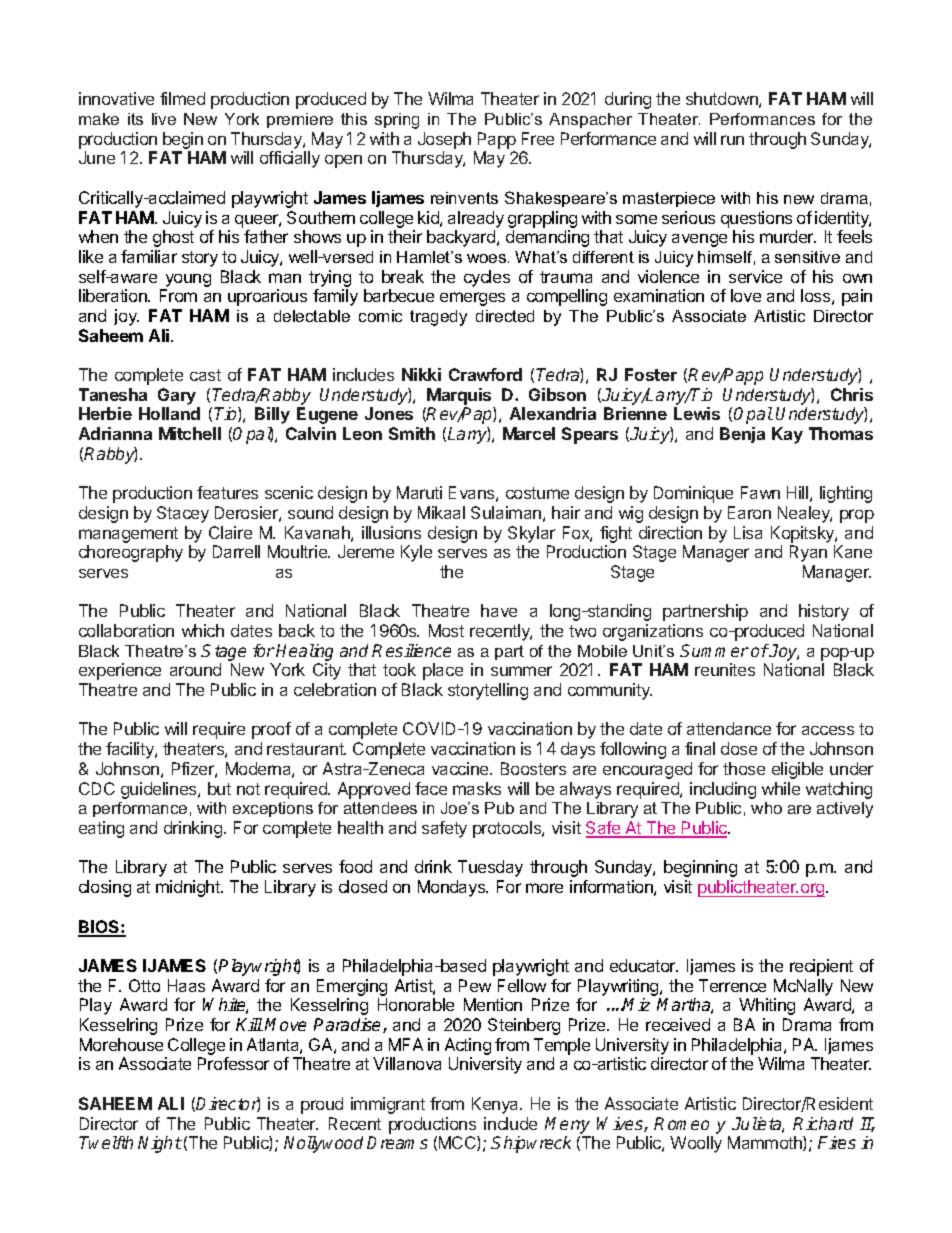  I want to click on Richard, so click(823, 1123).
